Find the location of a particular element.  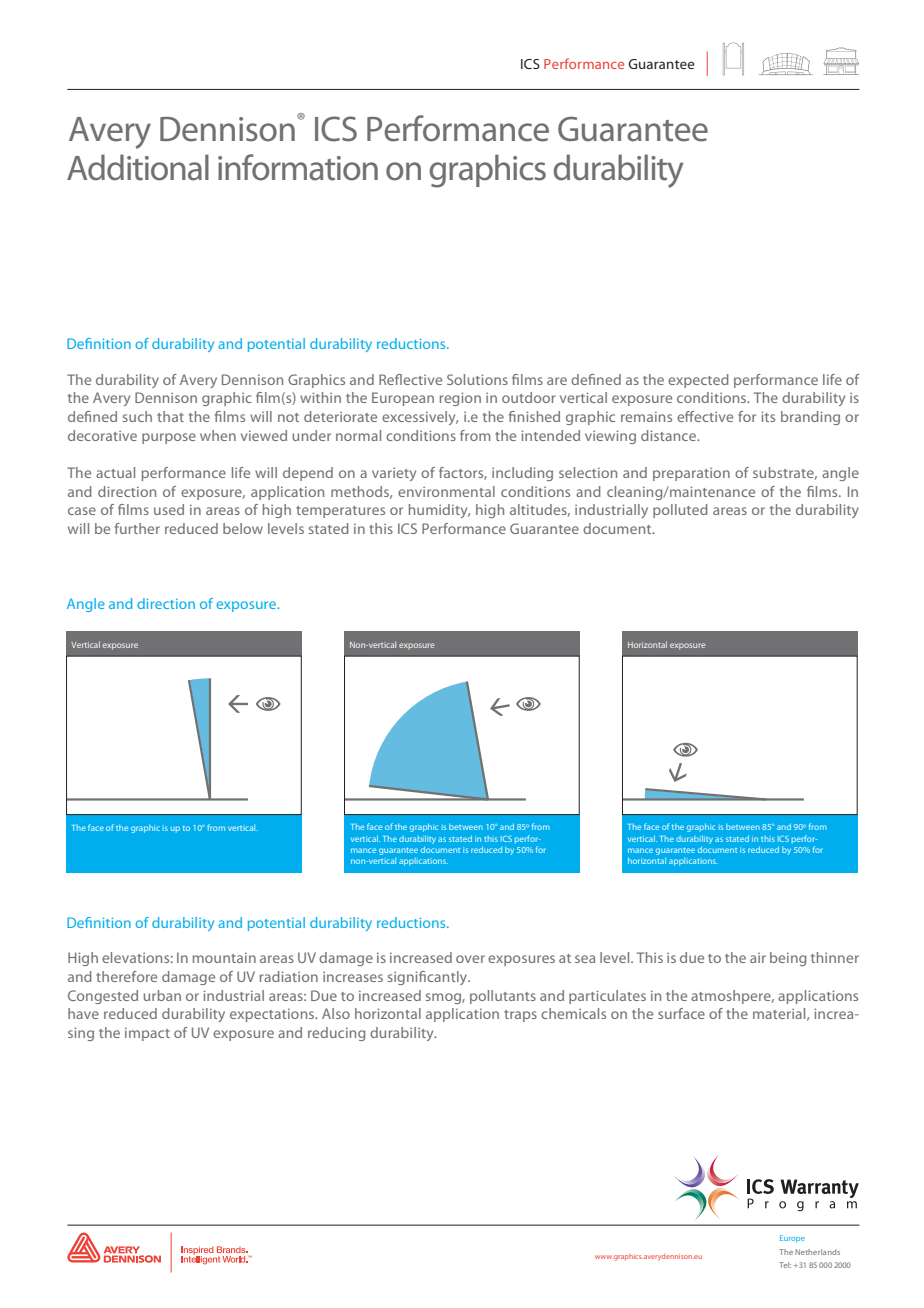

air is located at coordinates (758, 958).
